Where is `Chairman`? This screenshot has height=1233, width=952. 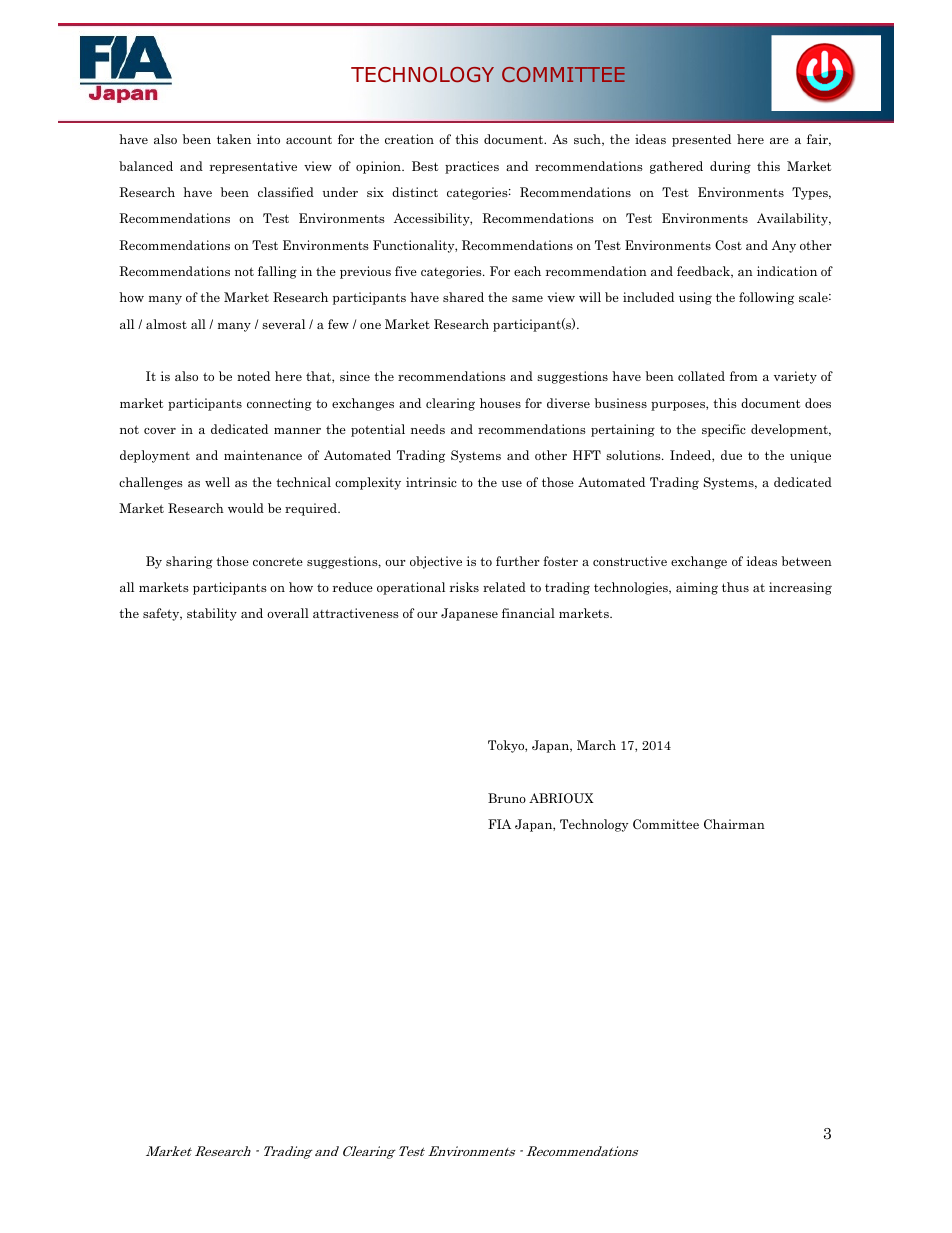
Chairman is located at coordinates (734, 824).
